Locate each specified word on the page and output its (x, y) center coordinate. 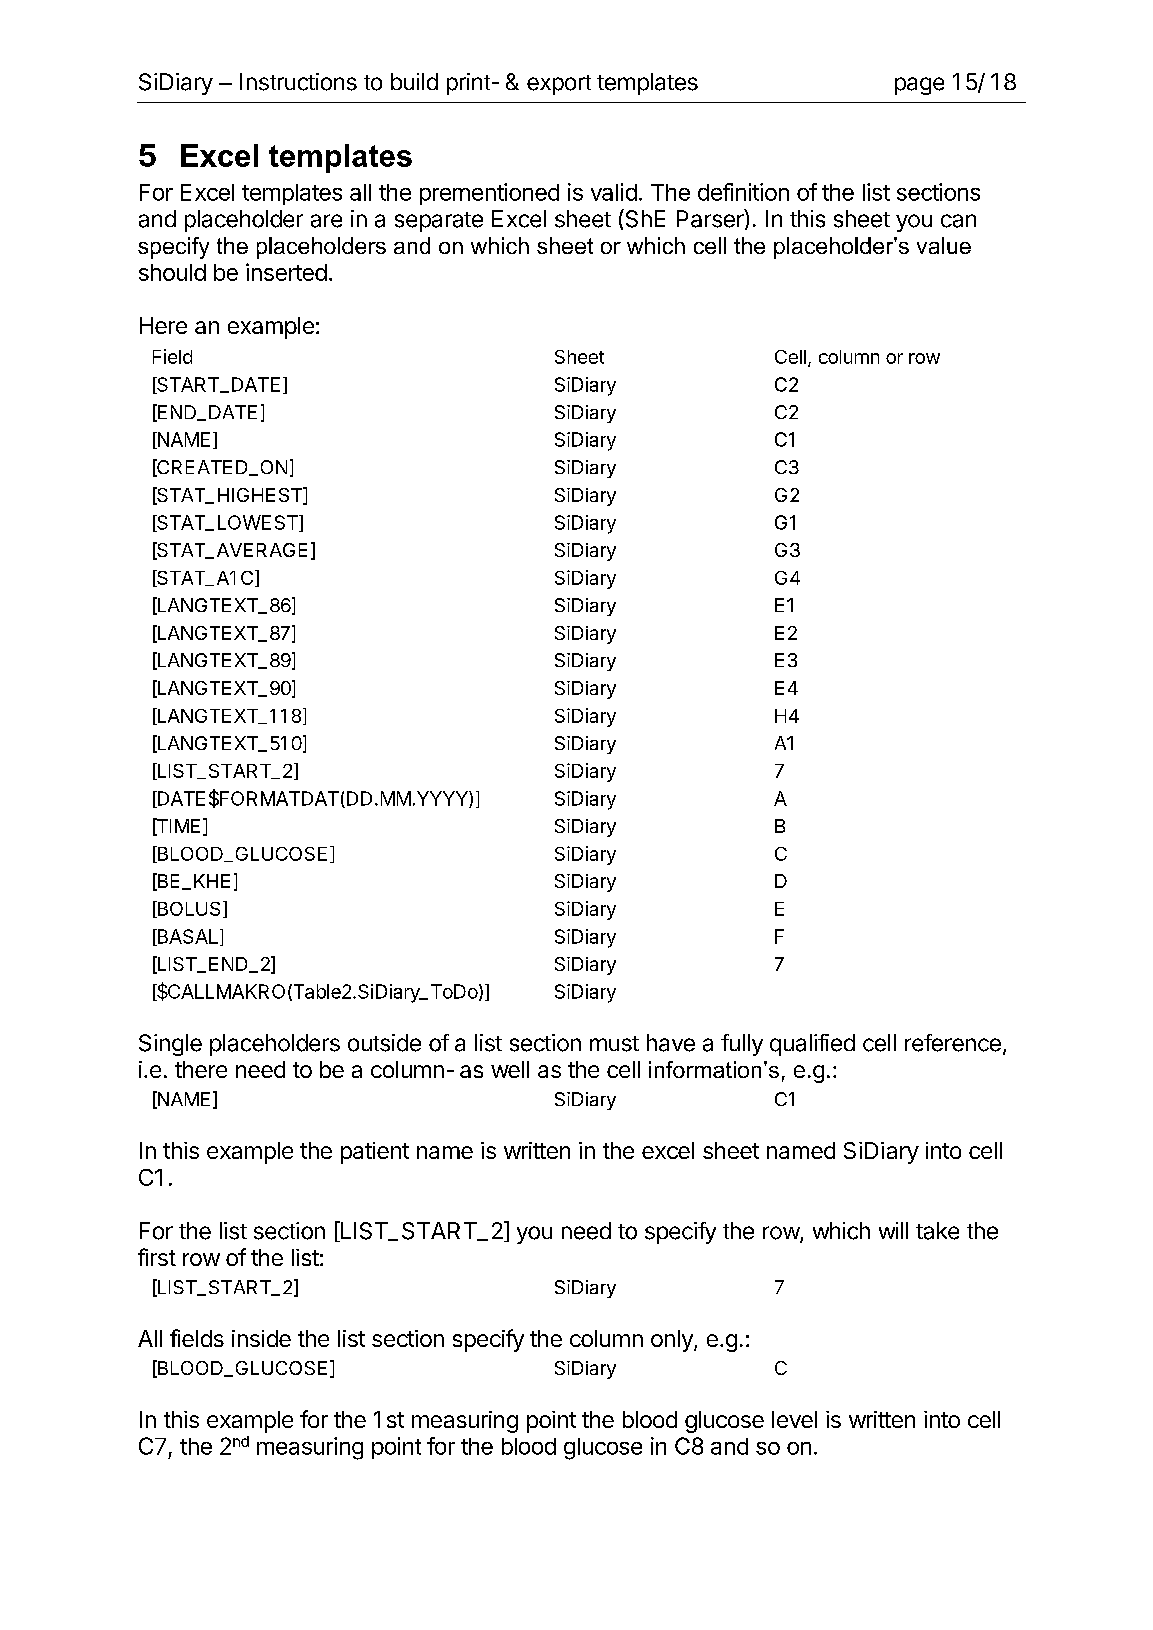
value (944, 245)
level (794, 1419)
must (614, 1044)
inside (261, 1338)
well (510, 1069)
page (919, 86)
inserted (286, 272)
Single (170, 1045)
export (559, 85)
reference (953, 1043)
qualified (812, 1045)
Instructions (298, 82)
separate (439, 222)
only (673, 1341)
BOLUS (187, 909)
